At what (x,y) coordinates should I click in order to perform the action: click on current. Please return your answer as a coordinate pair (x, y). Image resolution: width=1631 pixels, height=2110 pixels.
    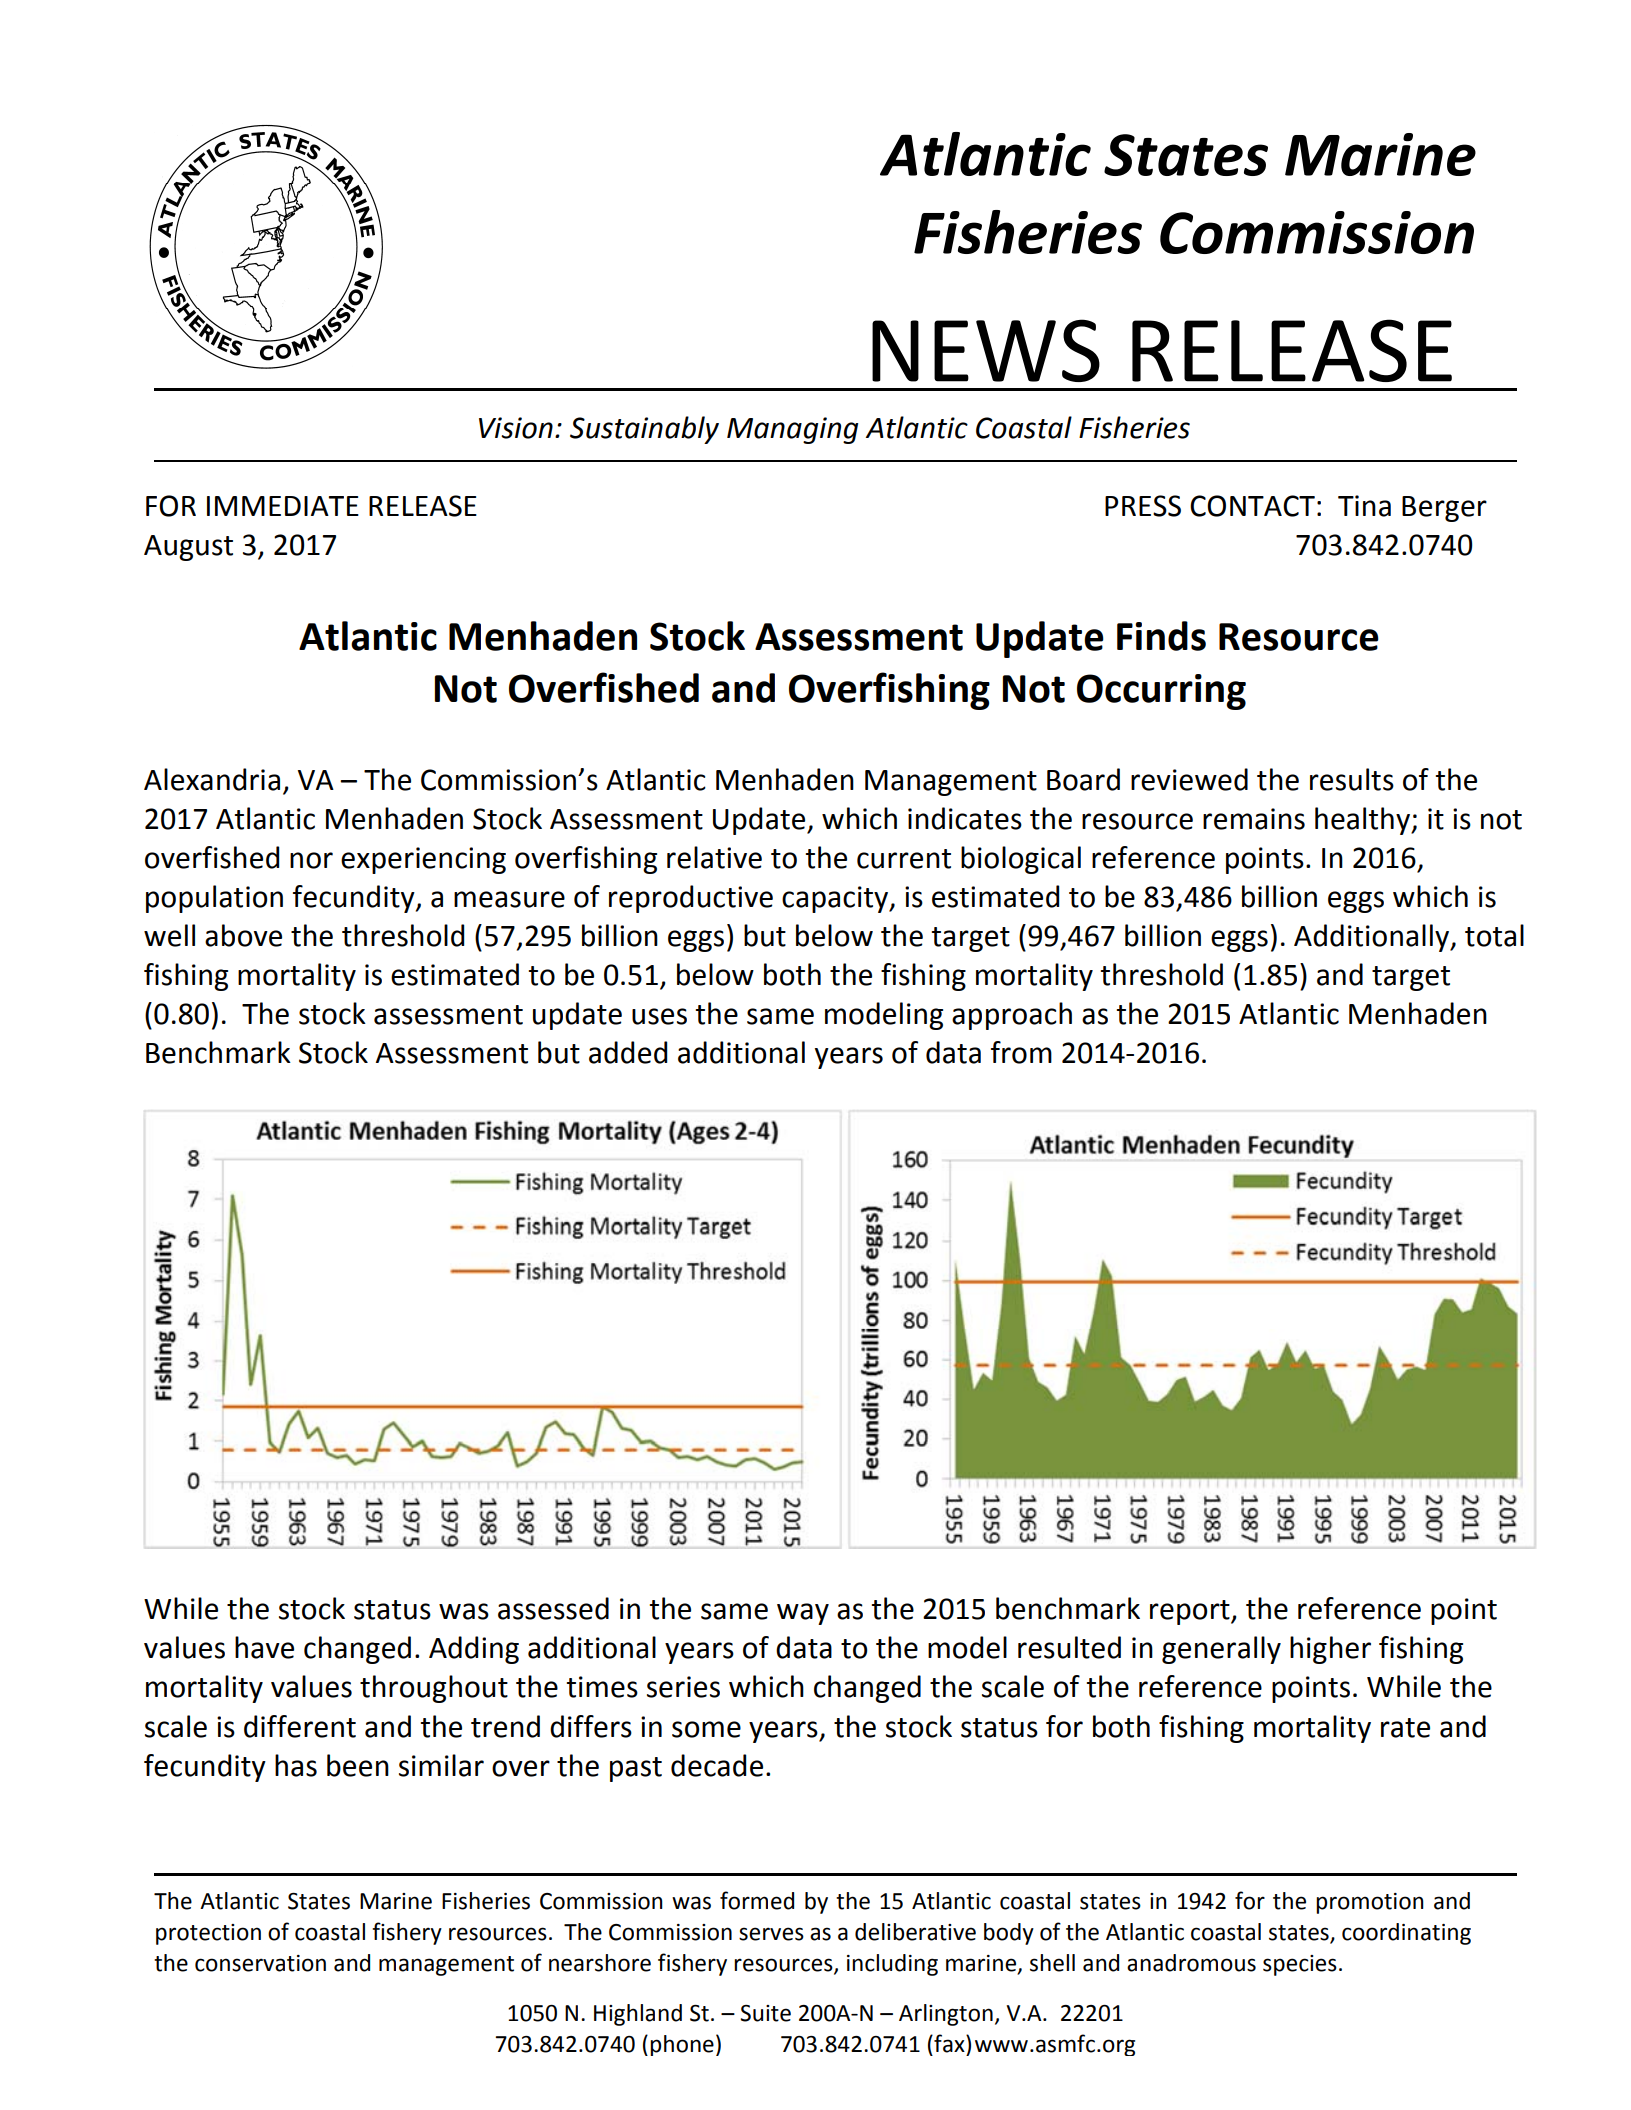
    Looking at the image, I should click on (904, 859).
